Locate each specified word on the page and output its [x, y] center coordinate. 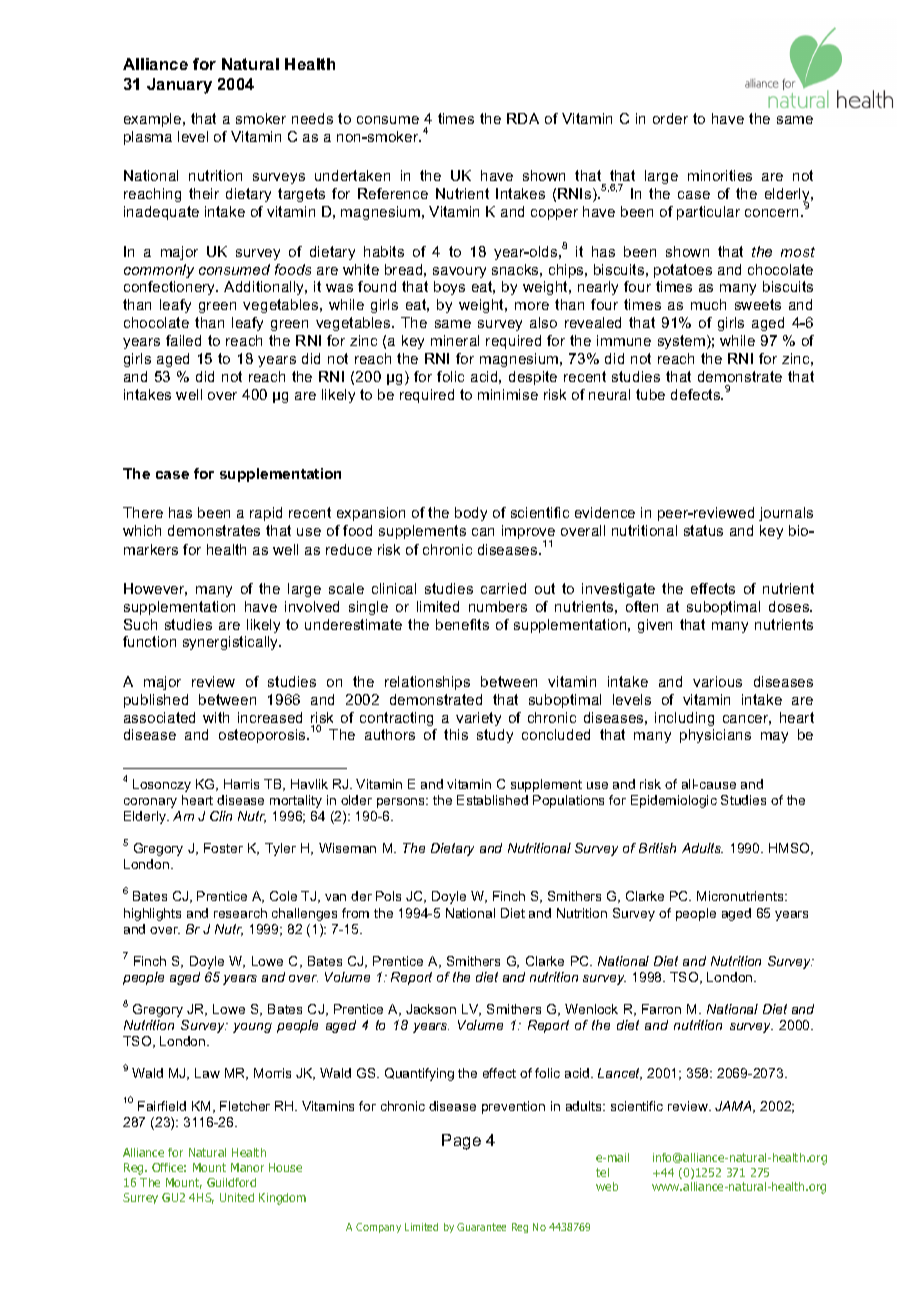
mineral [455, 340]
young [252, 1028]
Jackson [431, 1009]
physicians [715, 736]
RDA [523, 118]
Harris [241, 784]
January [179, 86]
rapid [266, 514]
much [708, 304]
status [703, 530]
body [471, 514]
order [670, 118]
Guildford [231, 1182]
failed [183, 340]
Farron [661, 1009]
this [456, 734]
